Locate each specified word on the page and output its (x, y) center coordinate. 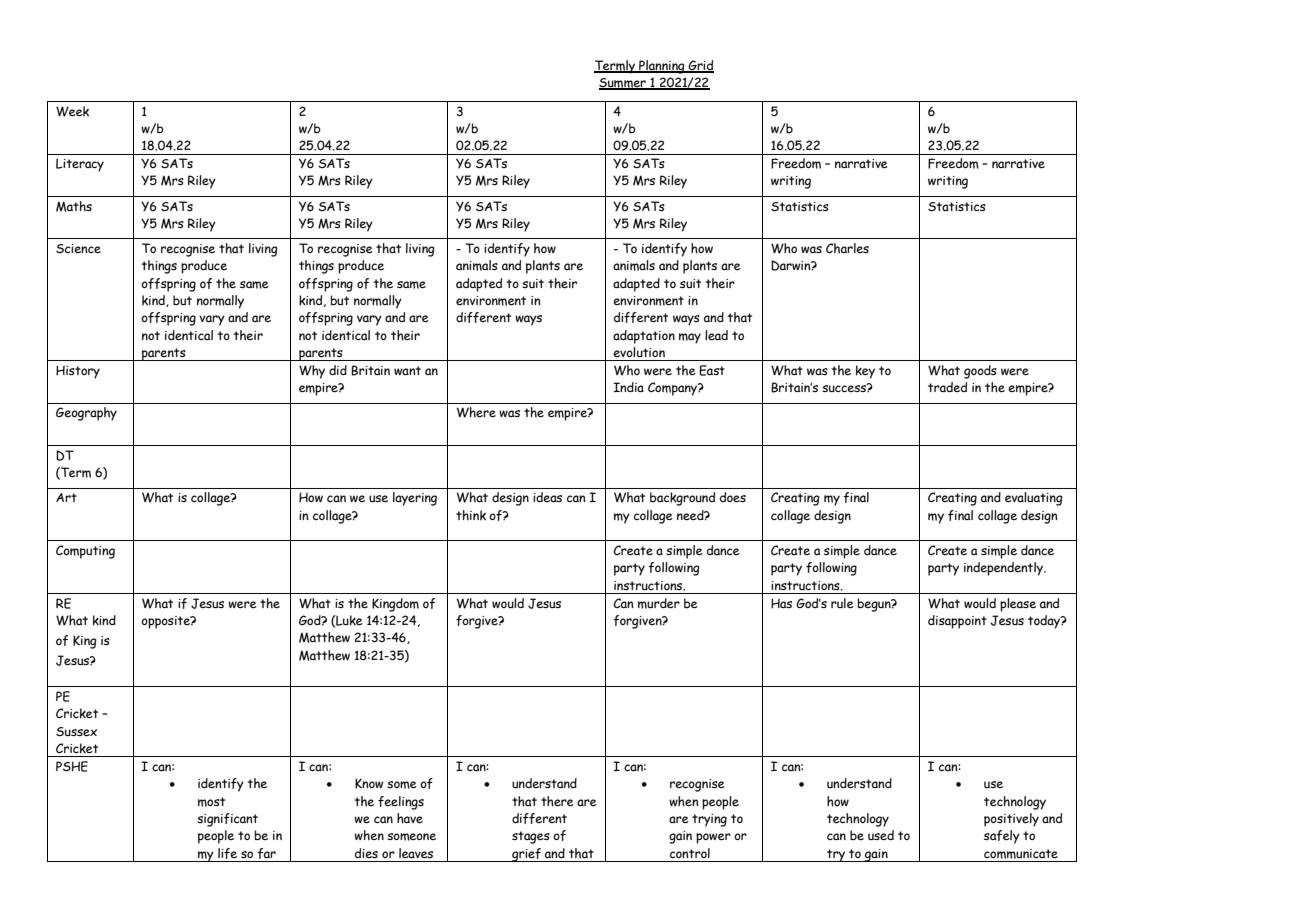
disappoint (957, 622)
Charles (847, 248)
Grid (700, 66)
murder (659, 603)
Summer (623, 84)
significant (227, 820)
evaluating (1034, 499)
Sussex (76, 731)
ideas (547, 497)
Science (78, 248)
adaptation (644, 337)
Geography (86, 414)
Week (72, 111)
